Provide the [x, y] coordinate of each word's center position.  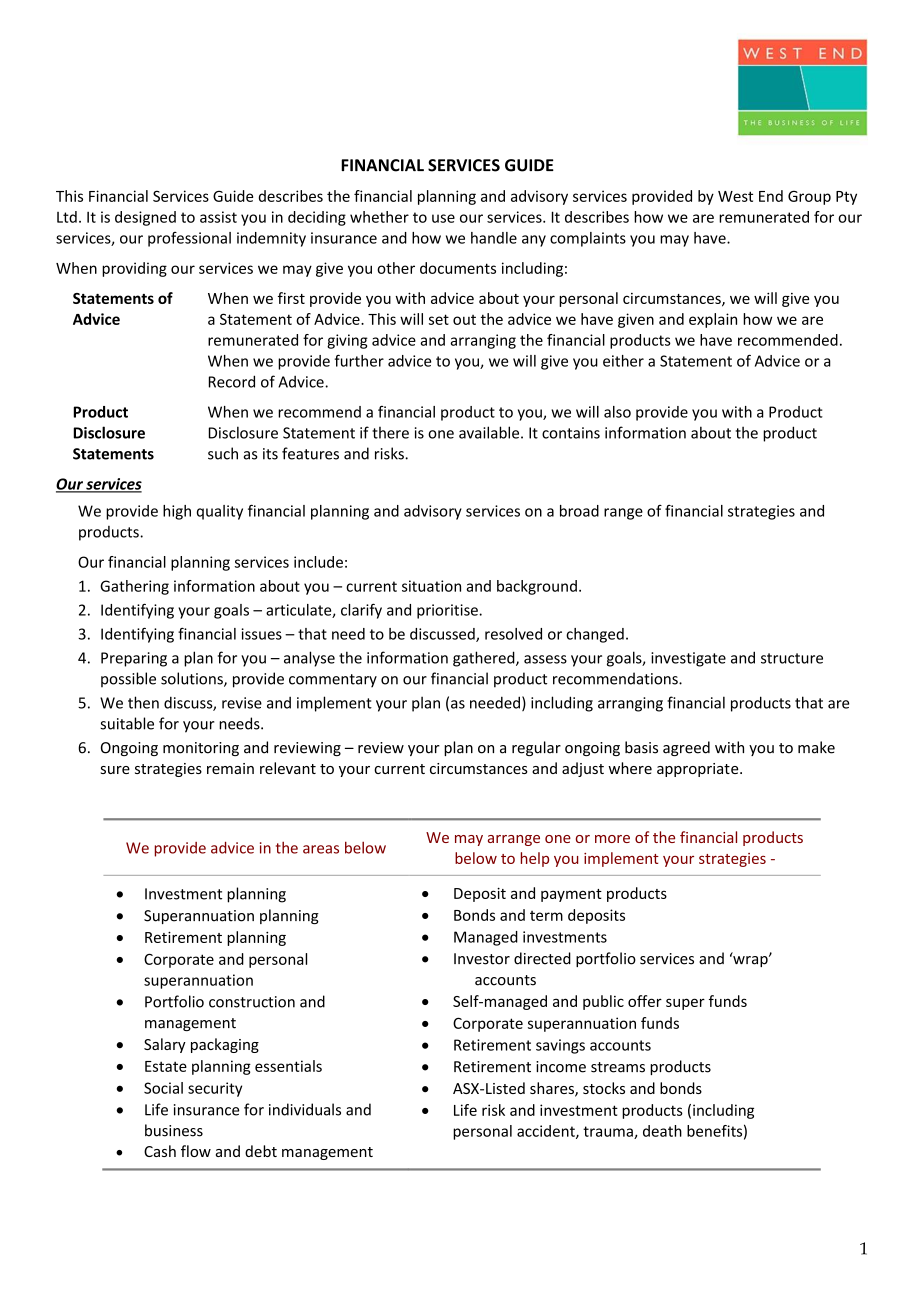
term [546, 916]
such [223, 453]
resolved [513, 634]
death [662, 1131]
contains [571, 433]
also [617, 412]
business [174, 1130]
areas [321, 849]
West [735, 196]
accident [547, 1132]
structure [792, 658]
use [443, 218]
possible [128, 679]
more [612, 839]
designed [145, 218]
